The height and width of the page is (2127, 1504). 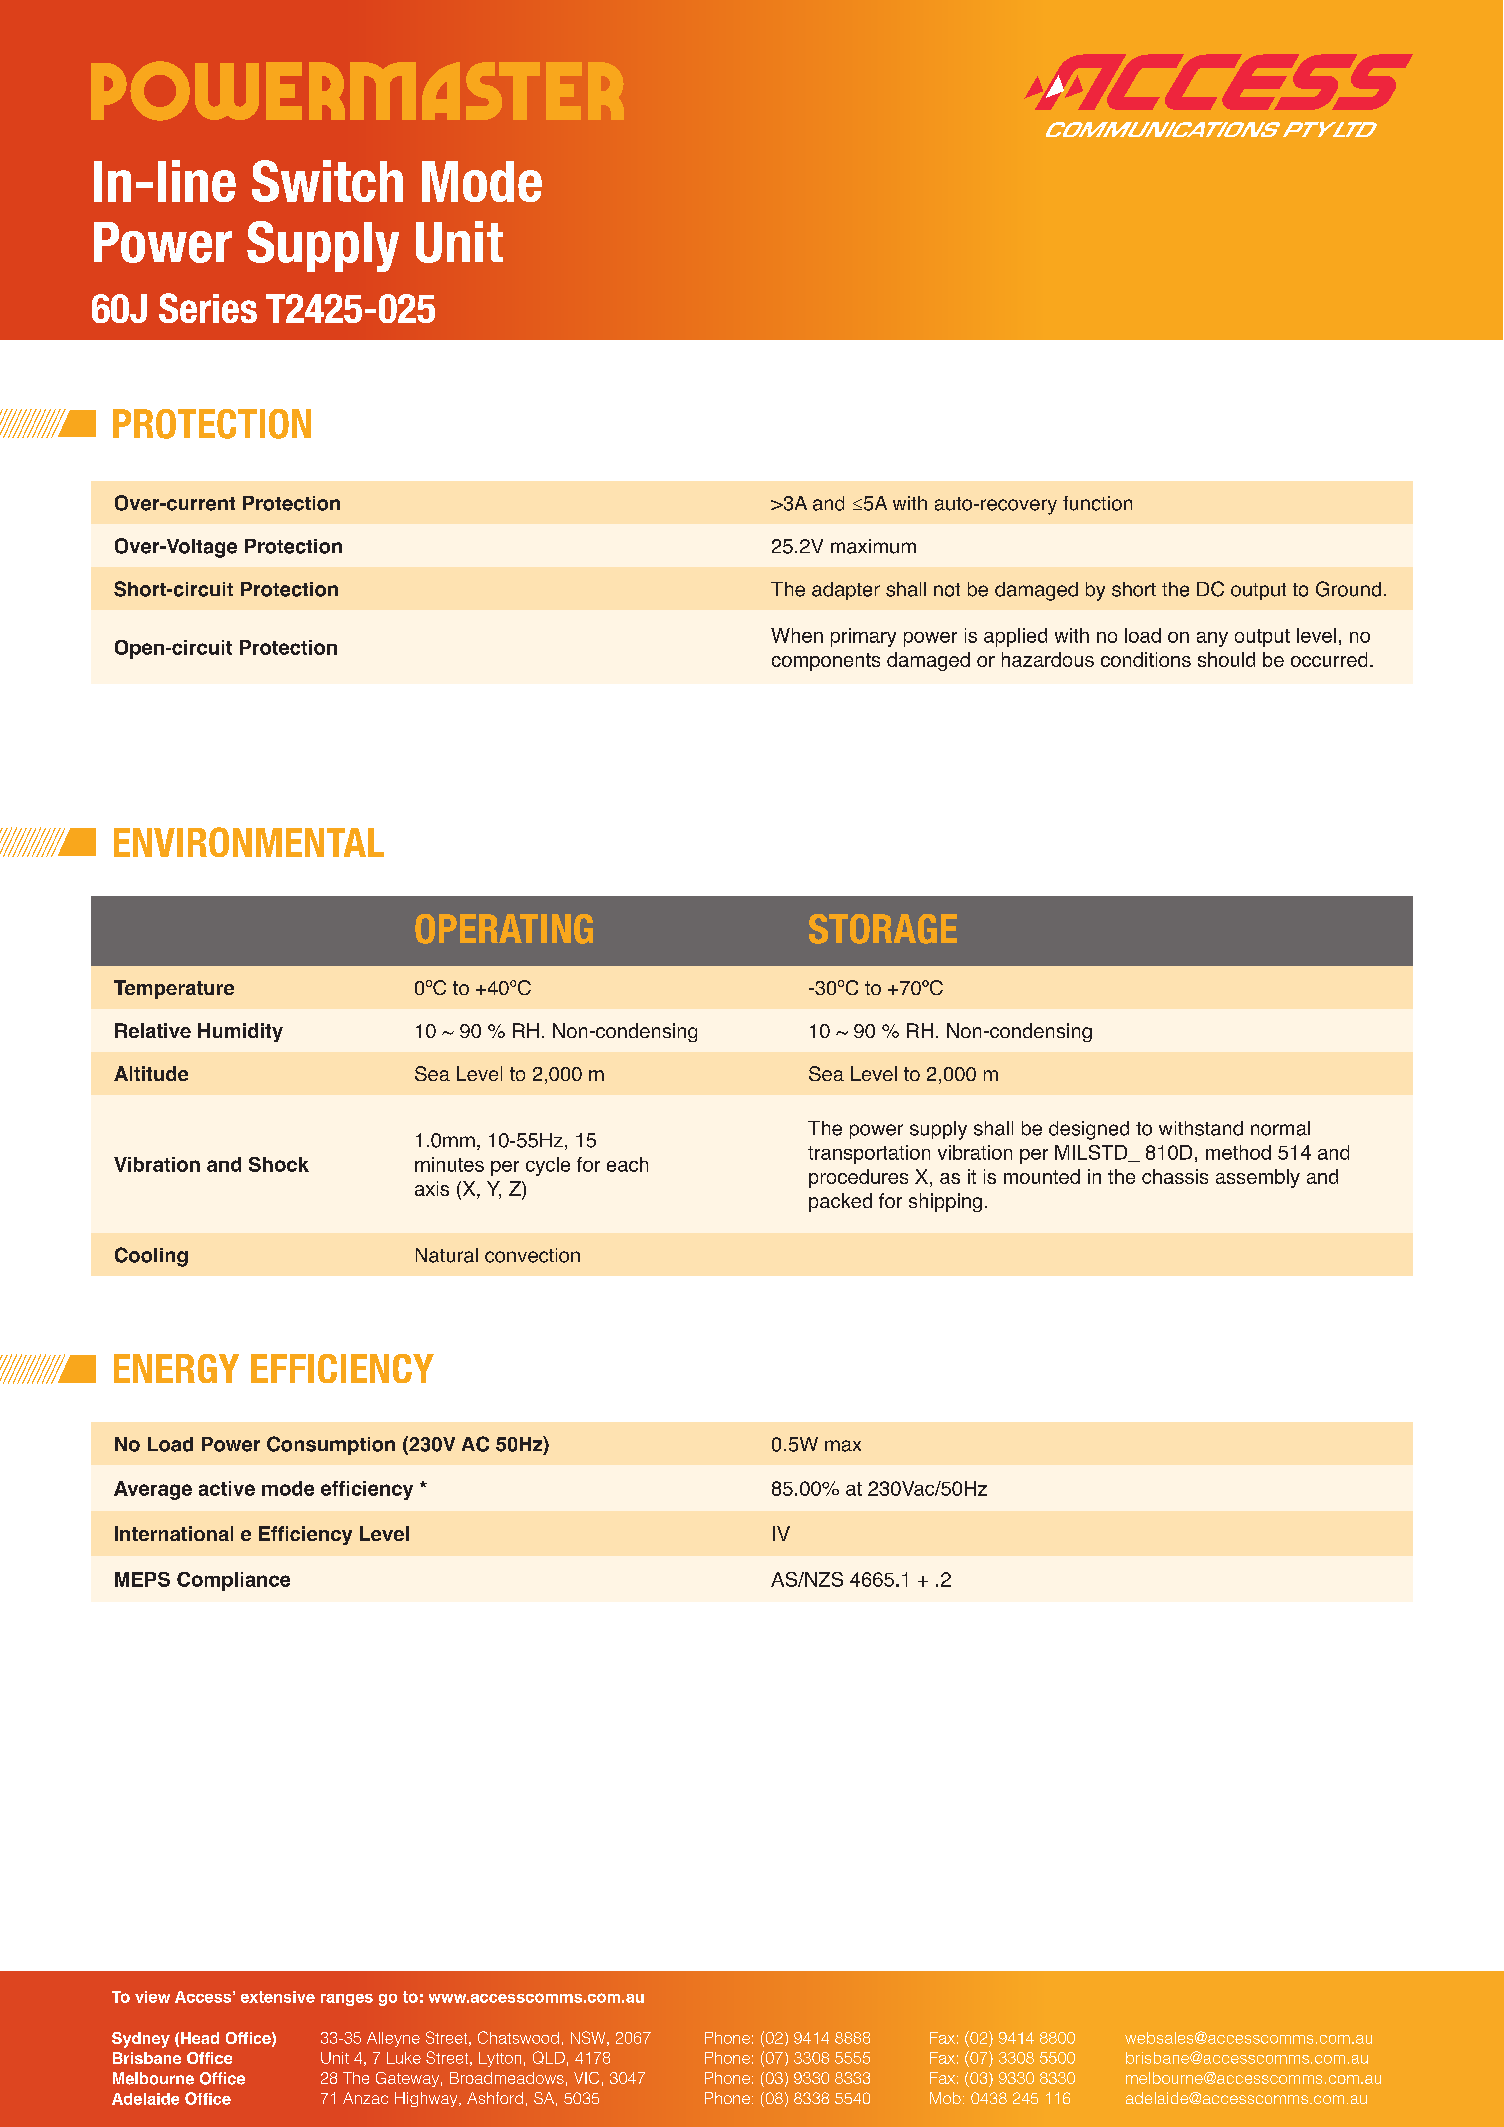 What do you see at coordinates (873, 546) in the page?
I see `maximum` at bounding box center [873, 546].
